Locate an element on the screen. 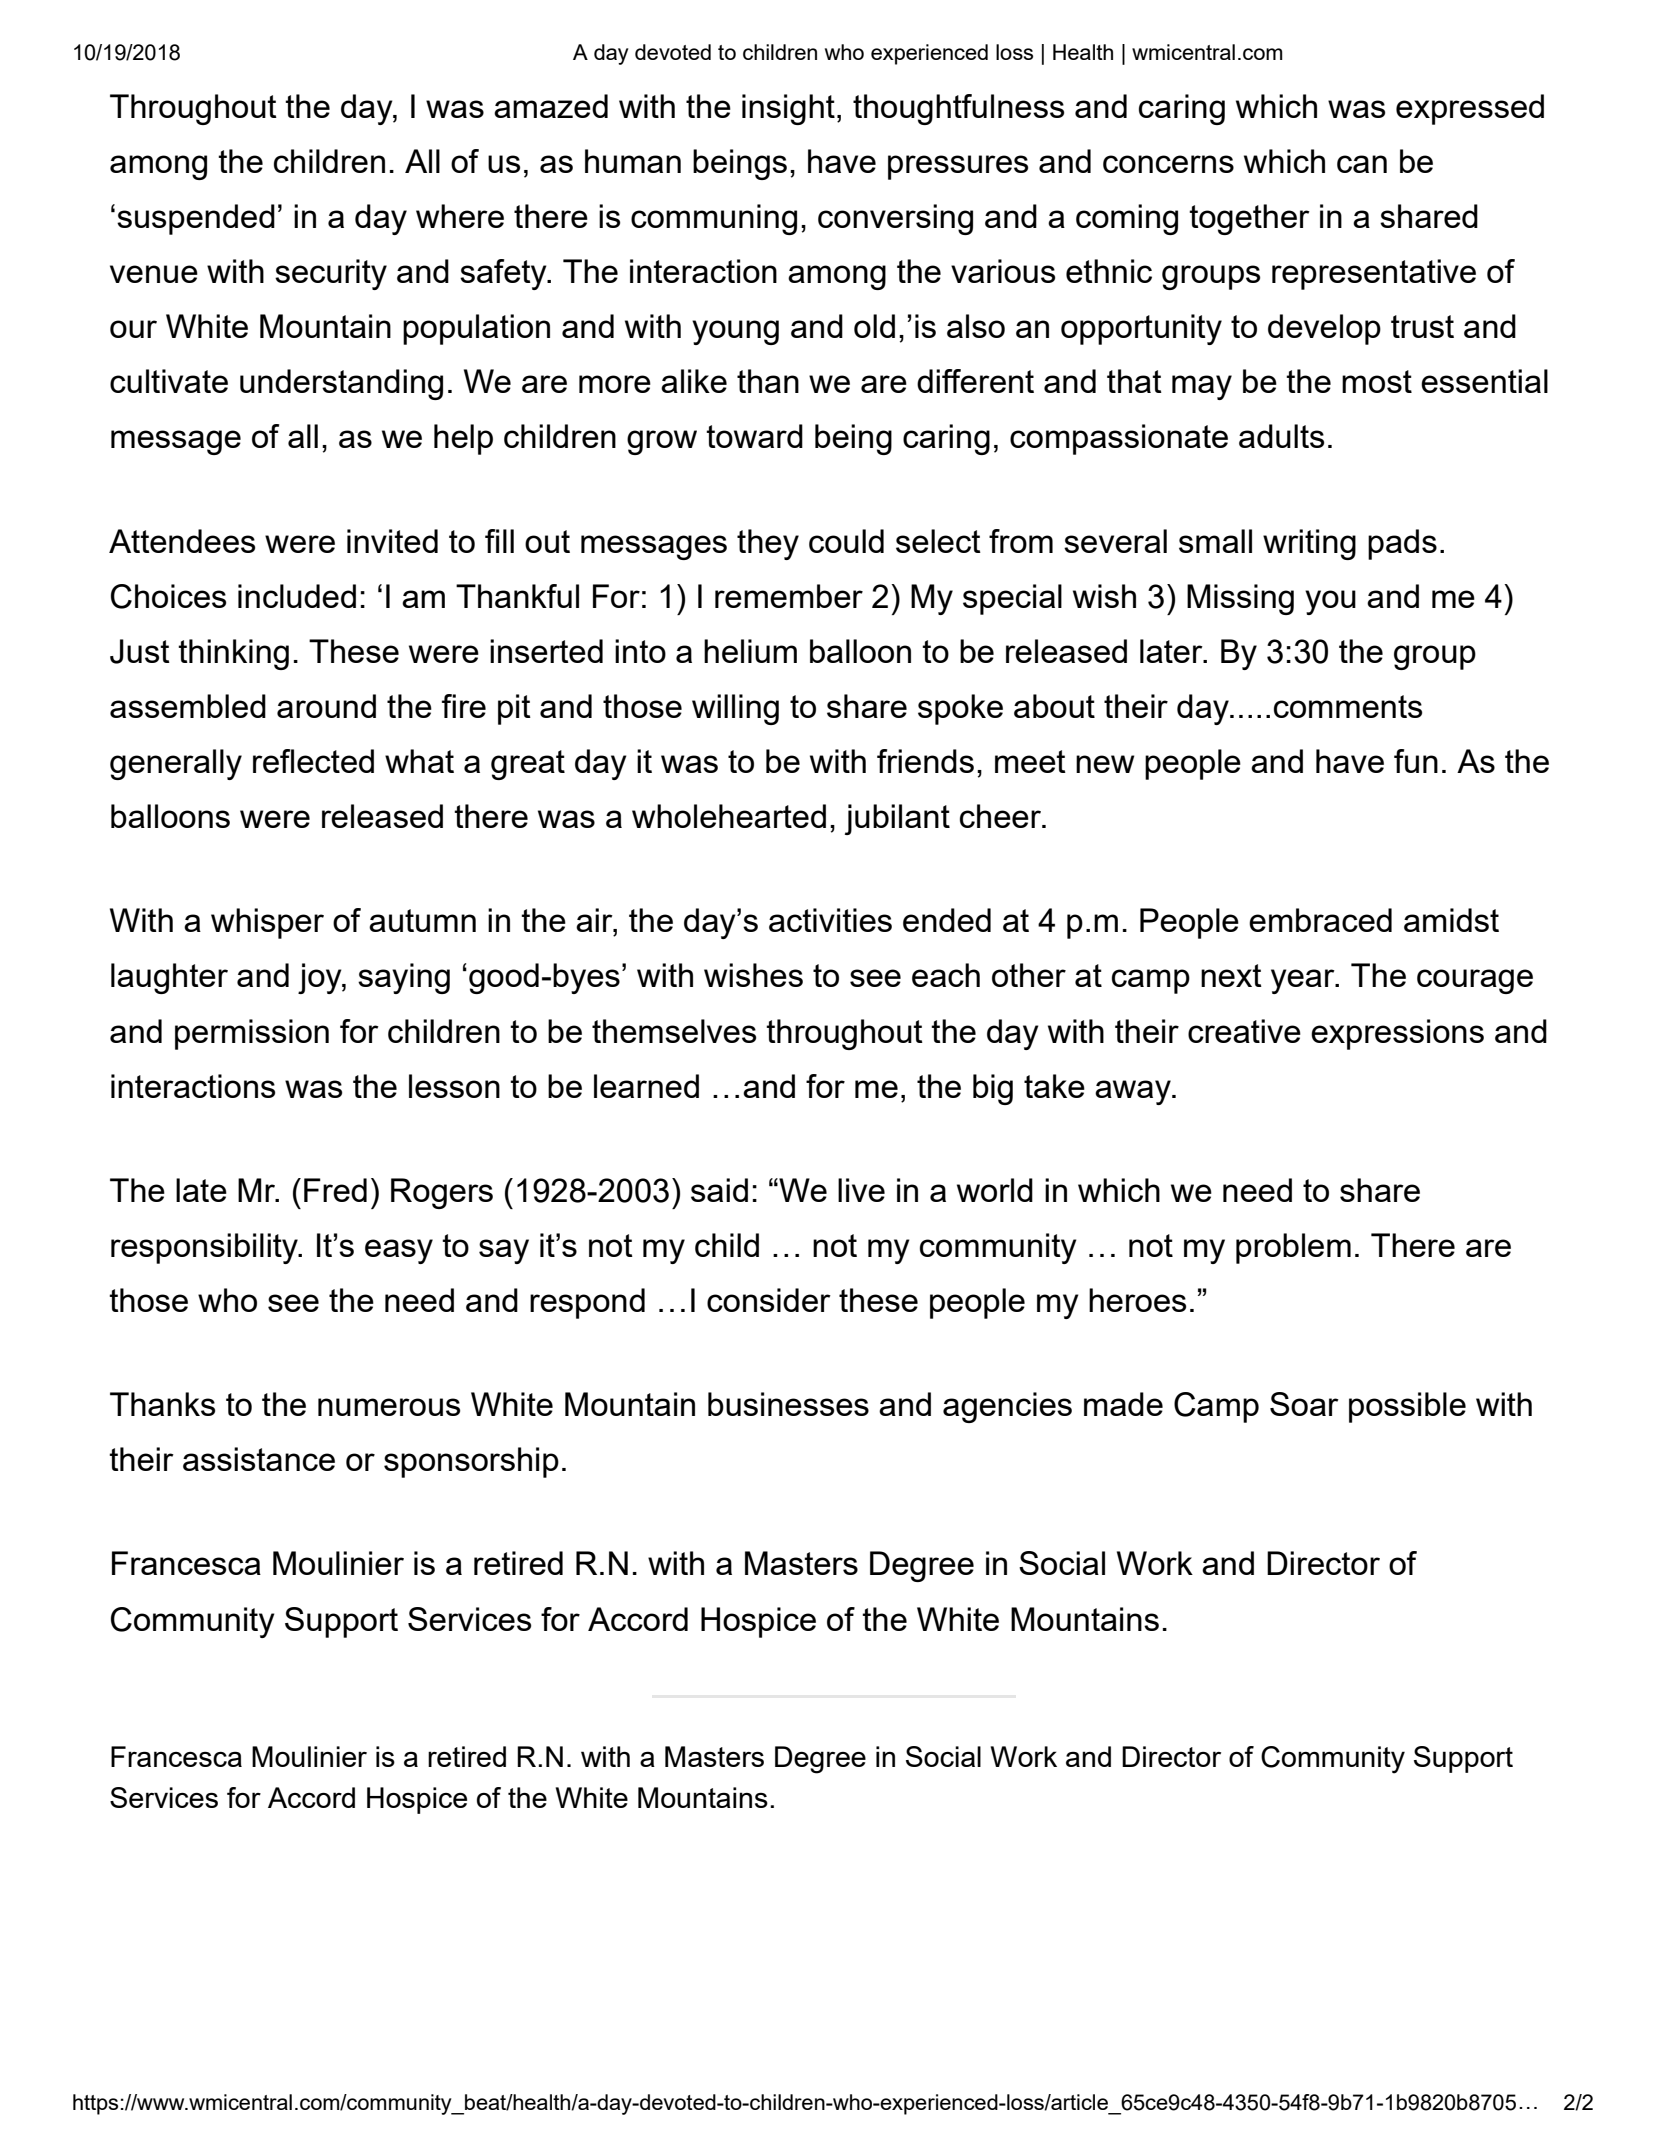 The height and width of the screenshot is (2156, 1666). where is located at coordinates (460, 216).
